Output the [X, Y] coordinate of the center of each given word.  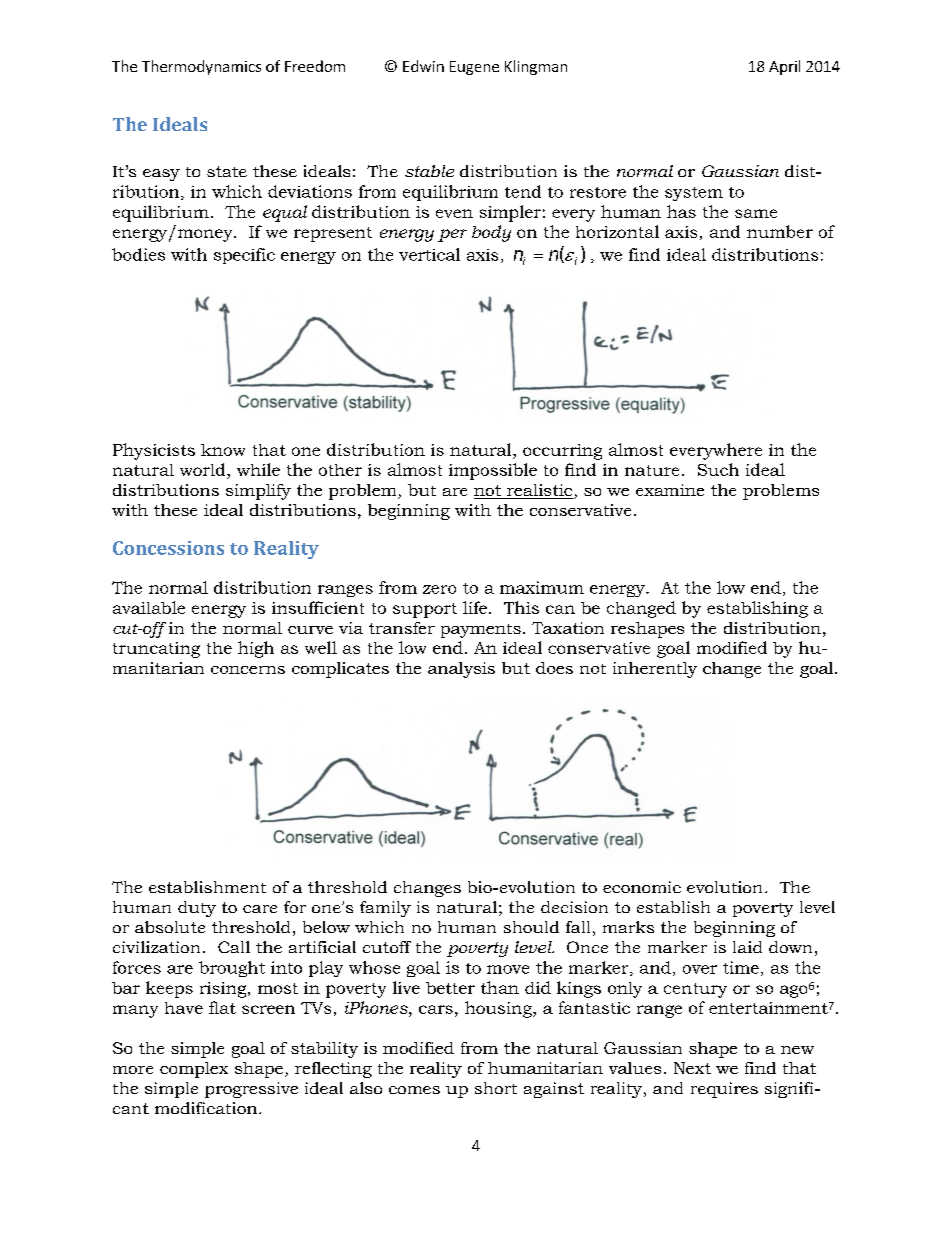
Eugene [474, 68]
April [784, 67]
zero [439, 589]
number [780, 231]
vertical [429, 254]
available [149, 607]
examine [670, 490]
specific [244, 256]
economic [642, 887]
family [385, 909]
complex [194, 1070]
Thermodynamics [201, 67]
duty [197, 909]
